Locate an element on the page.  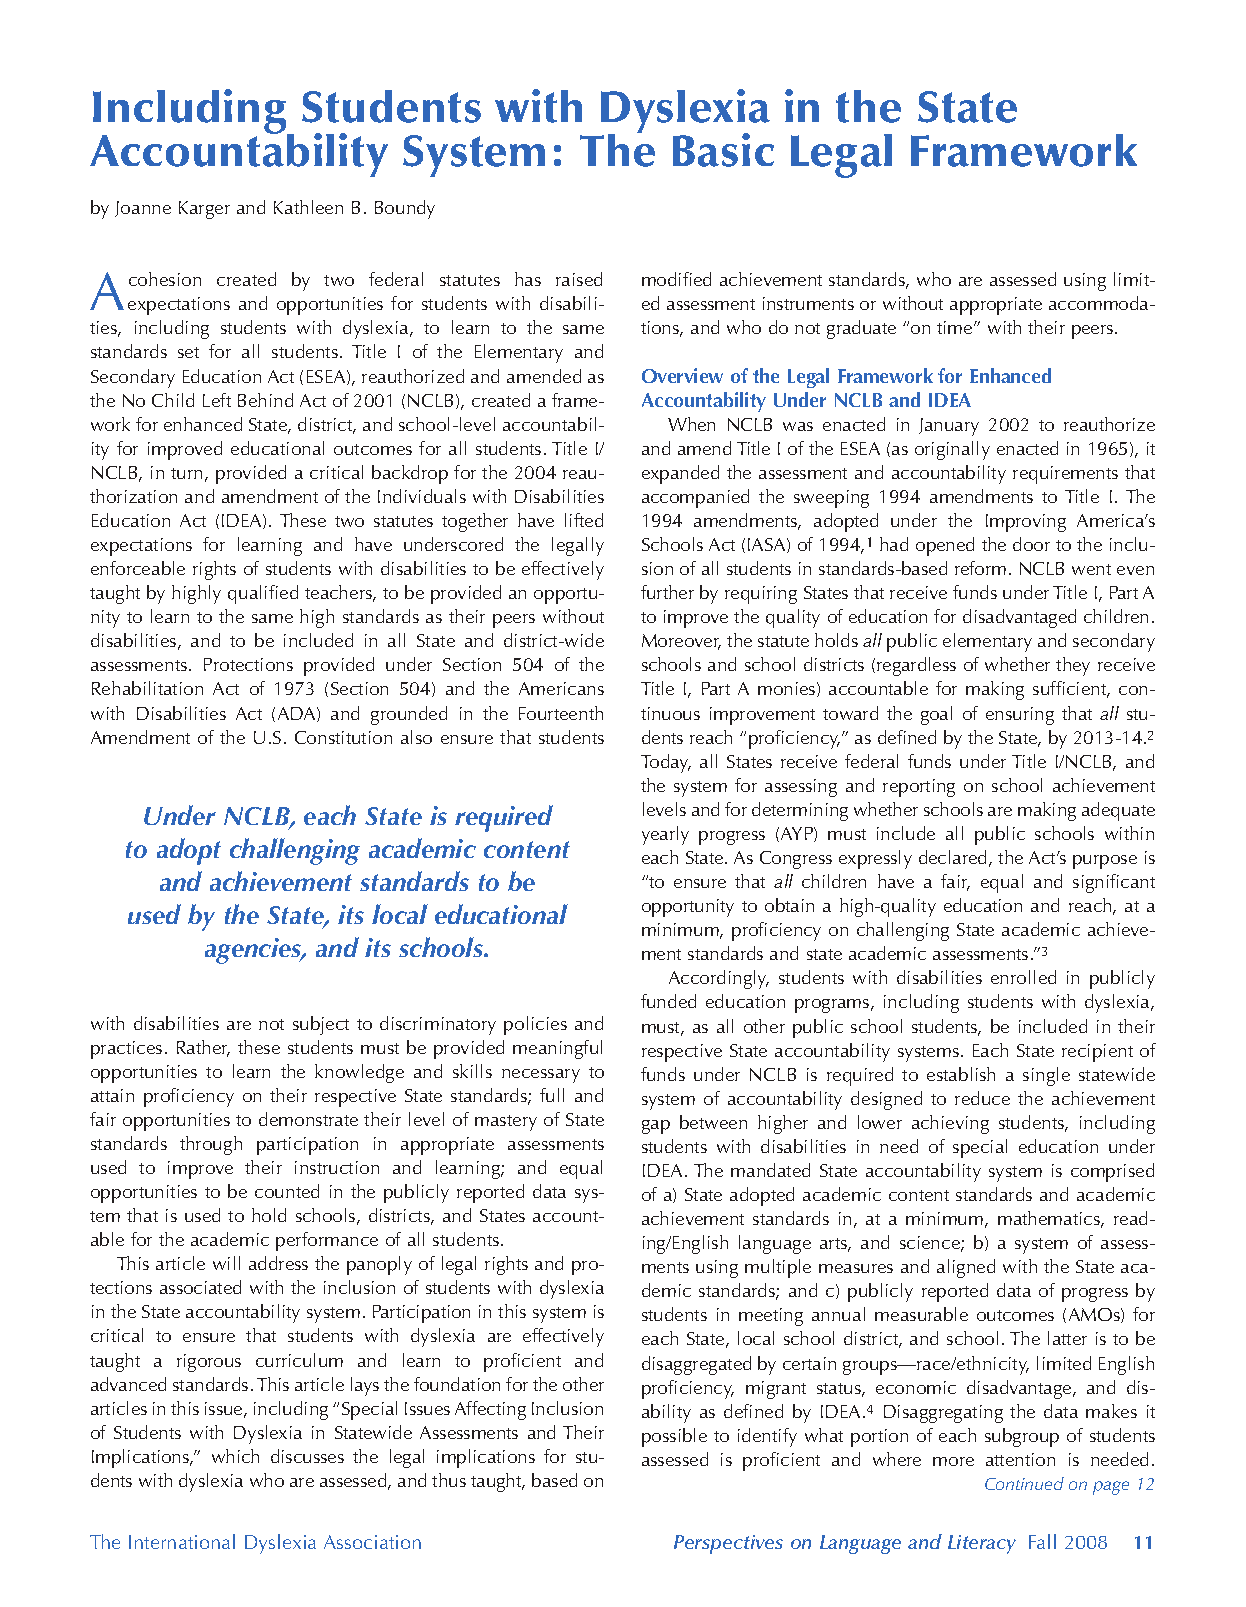
possible is located at coordinates (674, 1437).
